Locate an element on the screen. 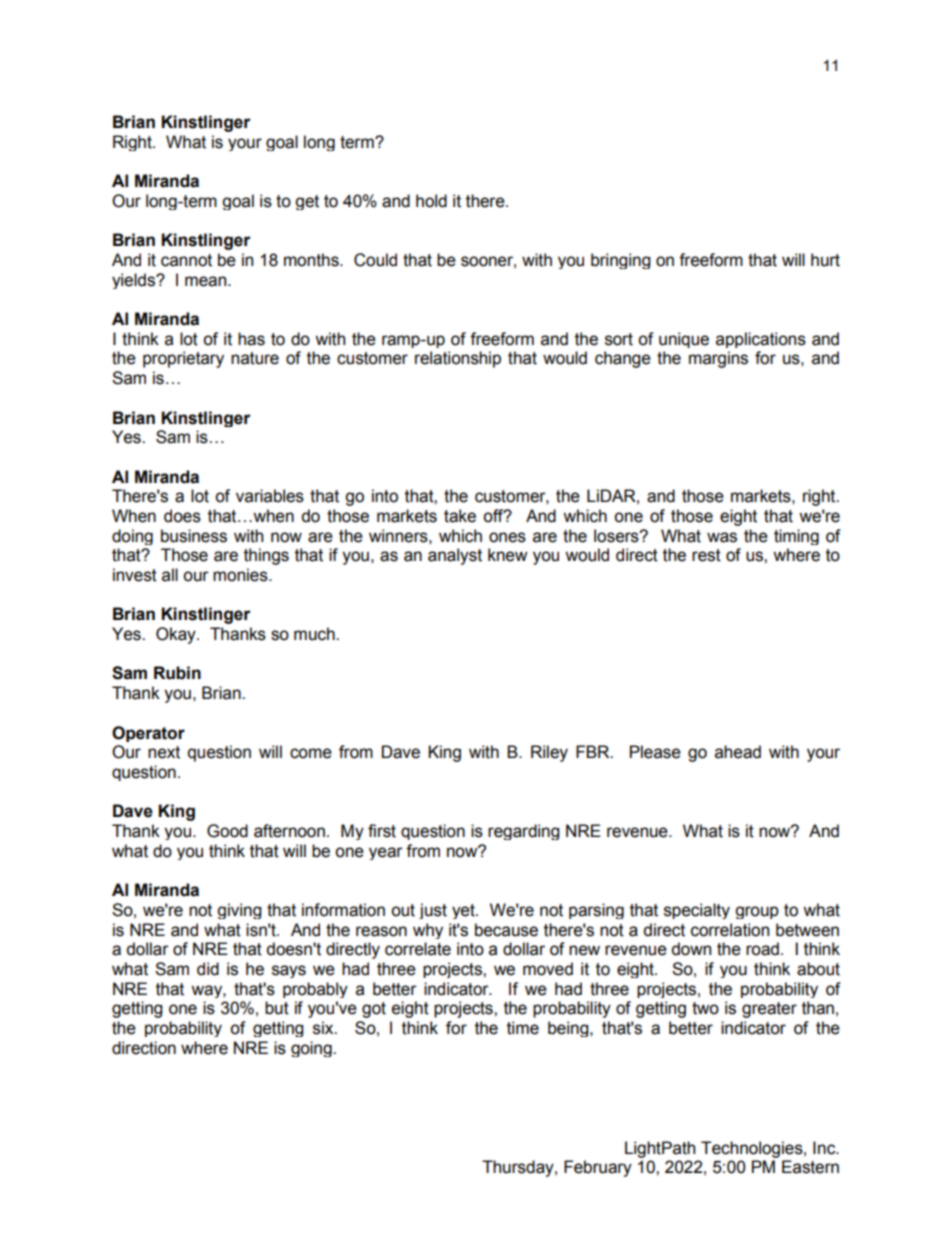 This screenshot has width=952, height=1233. monies is located at coordinates (241, 575).
